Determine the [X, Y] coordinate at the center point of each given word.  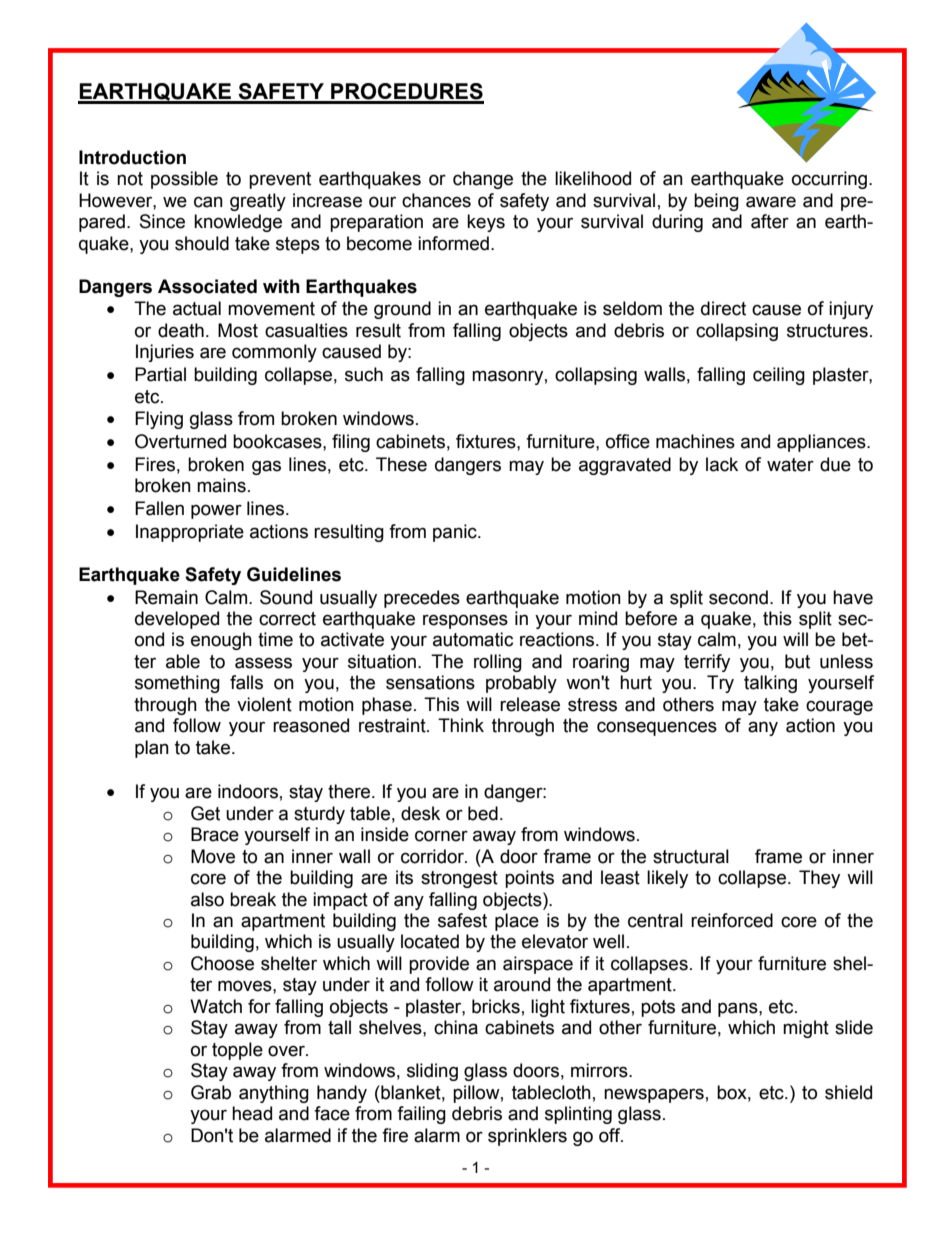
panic [456, 533]
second [738, 597]
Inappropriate [190, 533]
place [517, 922]
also [207, 899]
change [483, 180]
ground [402, 310]
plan [152, 749]
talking [770, 684]
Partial [160, 374]
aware [771, 202]
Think [461, 725]
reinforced [732, 920]
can [208, 202]
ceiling [779, 376]
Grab [211, 1092]
